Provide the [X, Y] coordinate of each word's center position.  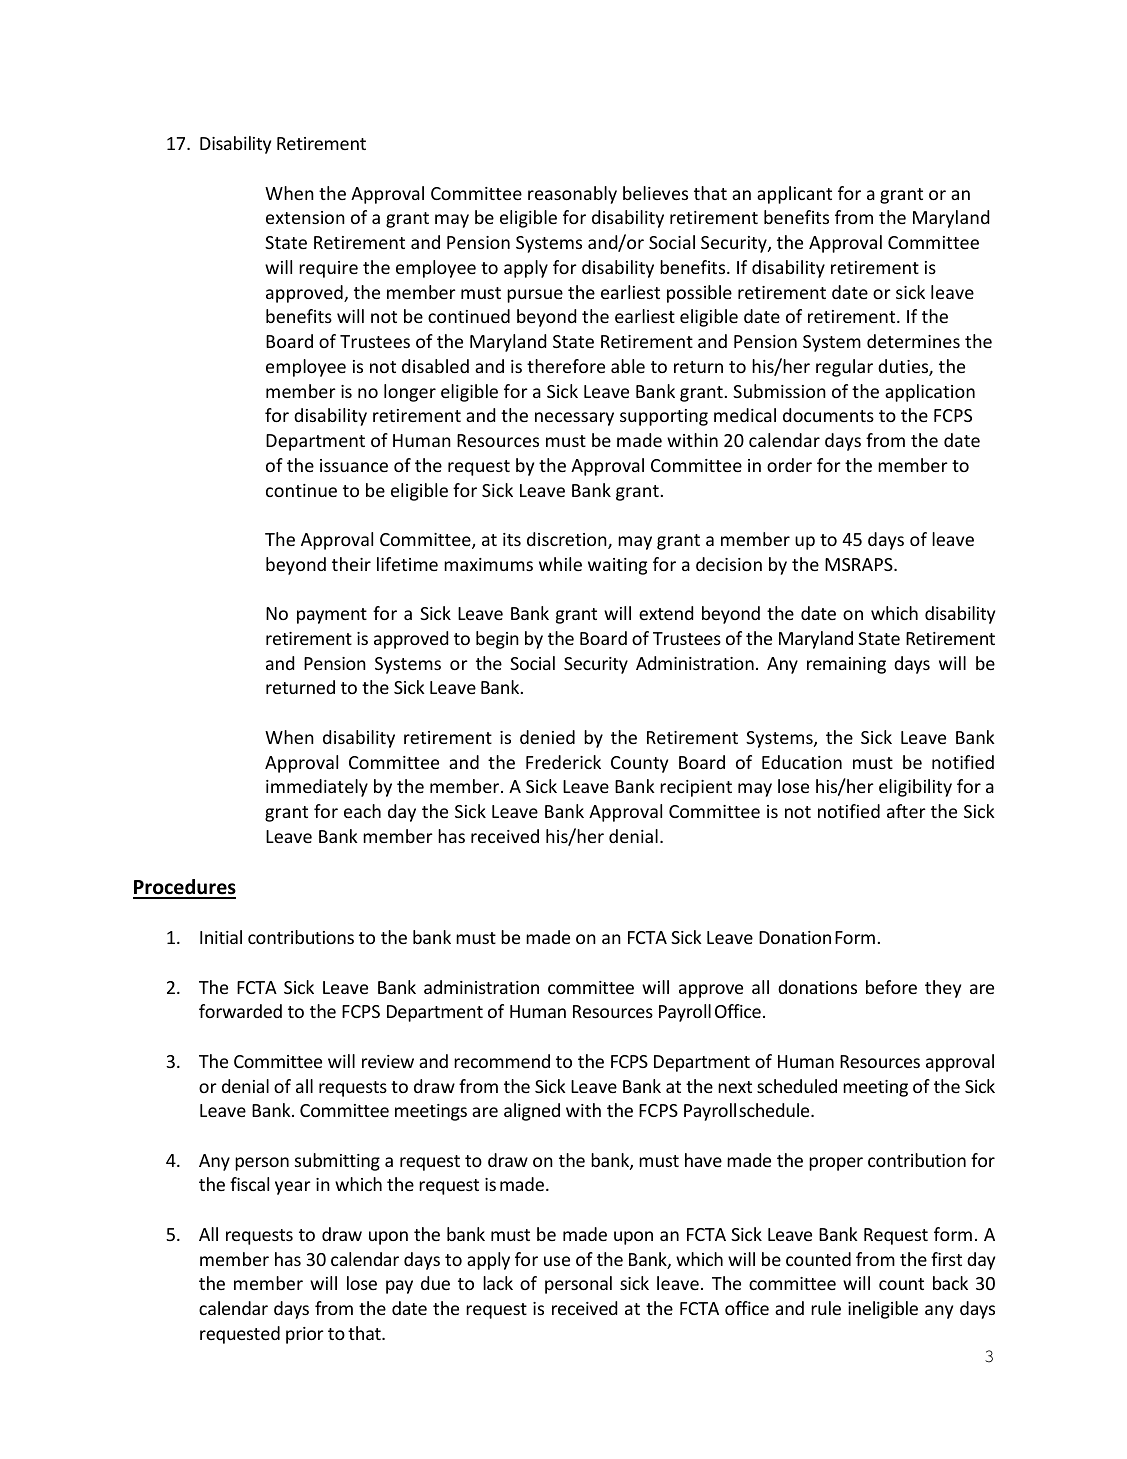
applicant [794, 195]
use [557, 1261]
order [789, 465]
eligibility [915, 788]
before [891, 987]
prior [305, 1335]
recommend [502, 1061]
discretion [568, 540]
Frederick [563, 762]
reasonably [572, 195]
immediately [317, 788]
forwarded [240, 1011]
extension [305, 217]
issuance [354, 465]
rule [826, 1308]
